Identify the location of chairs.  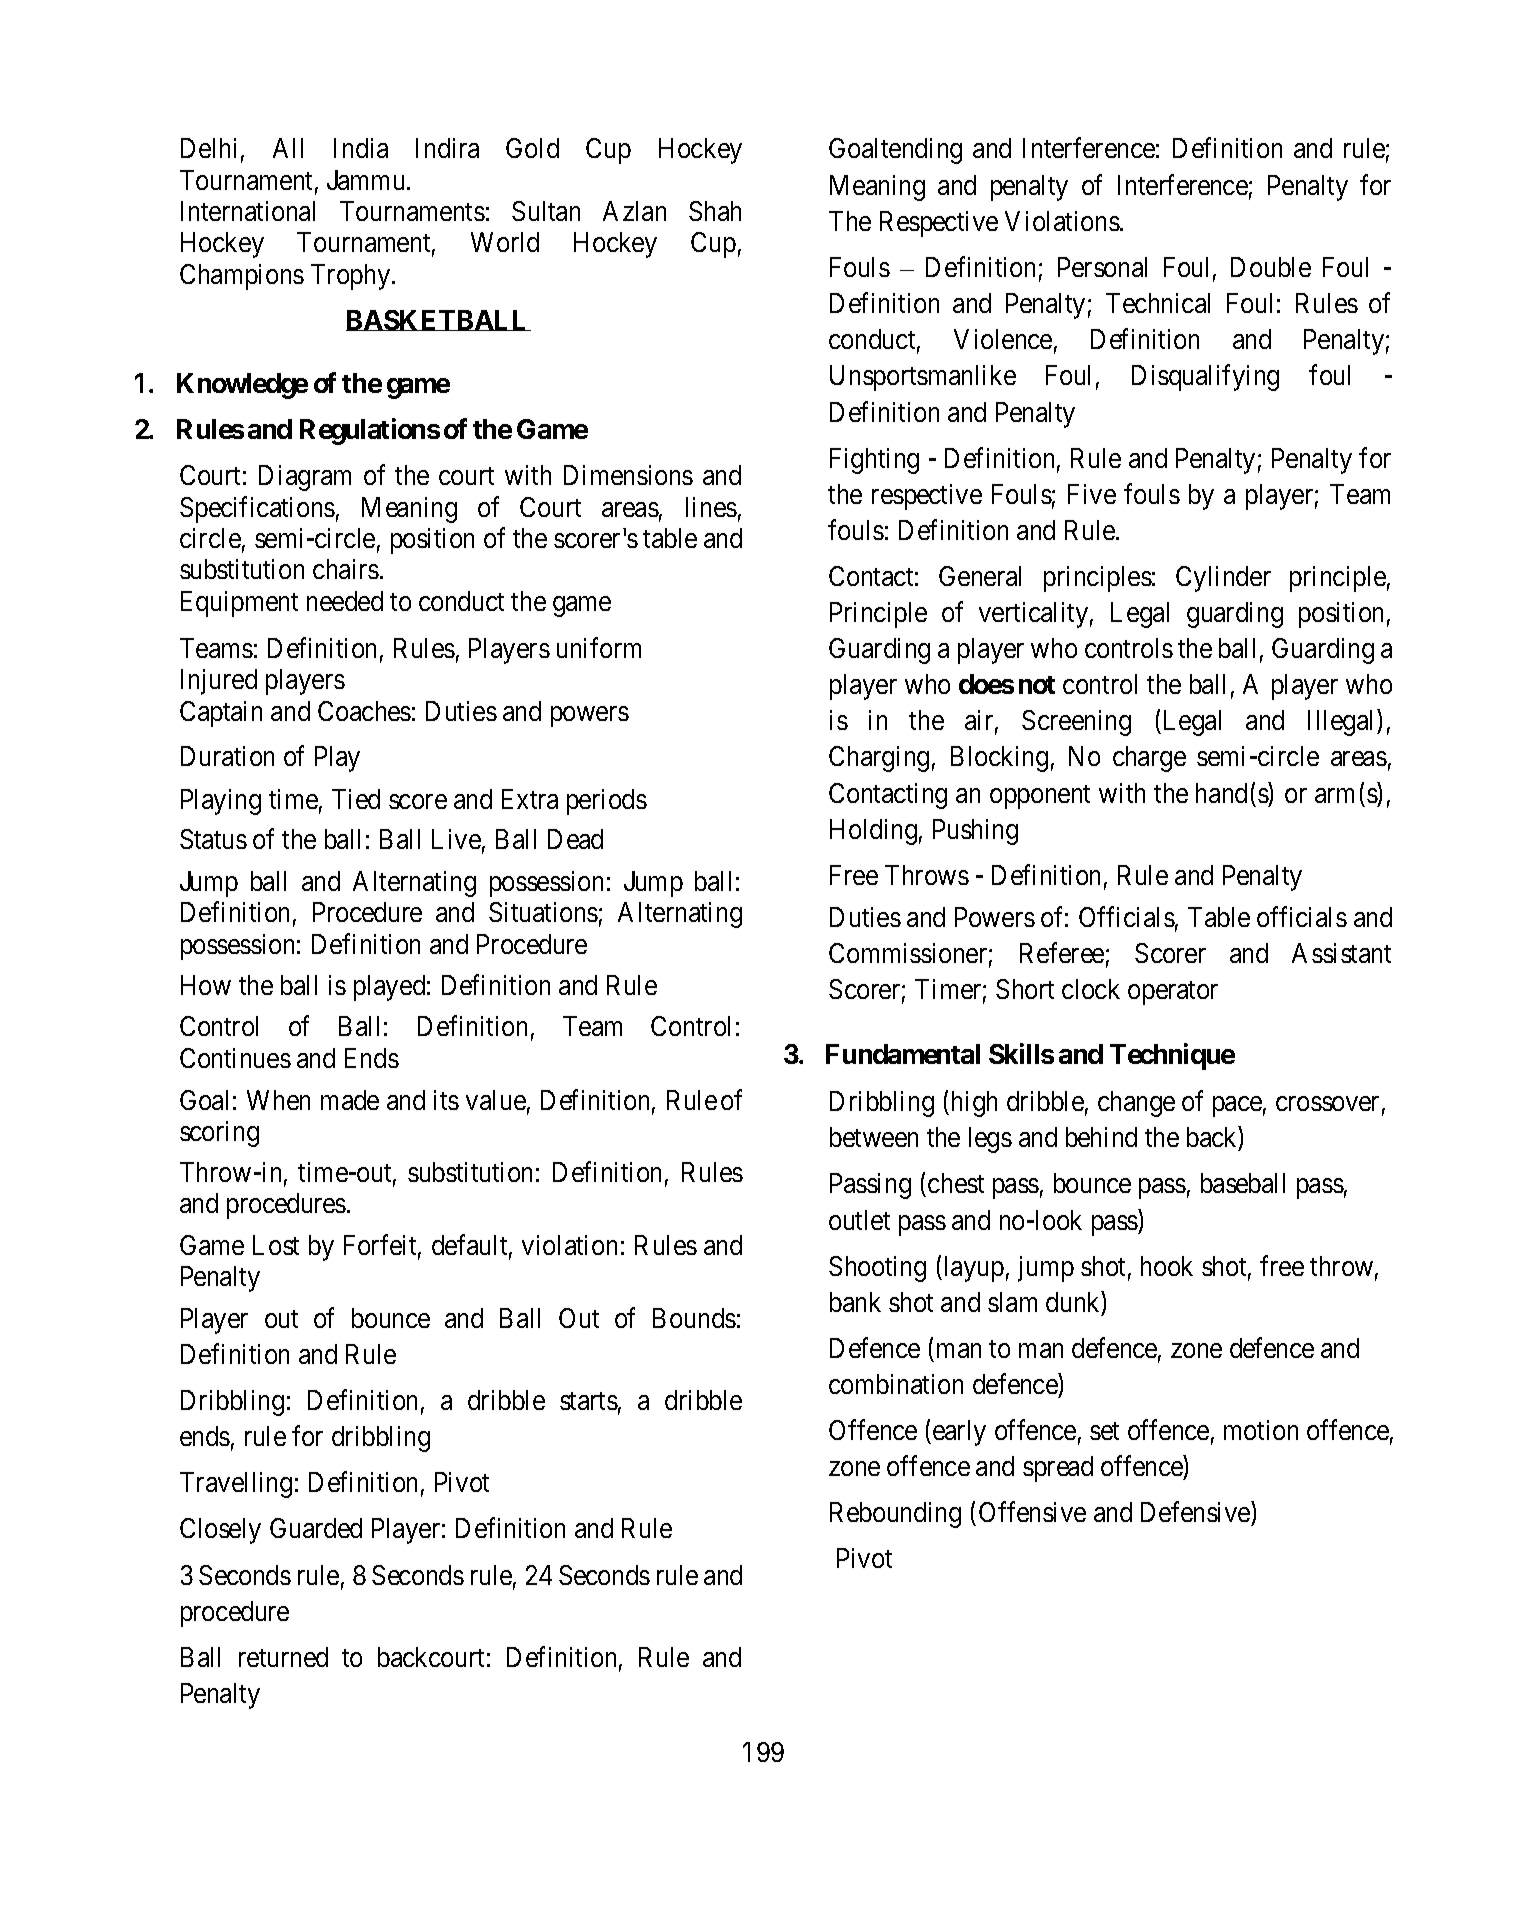
(346, 569).
